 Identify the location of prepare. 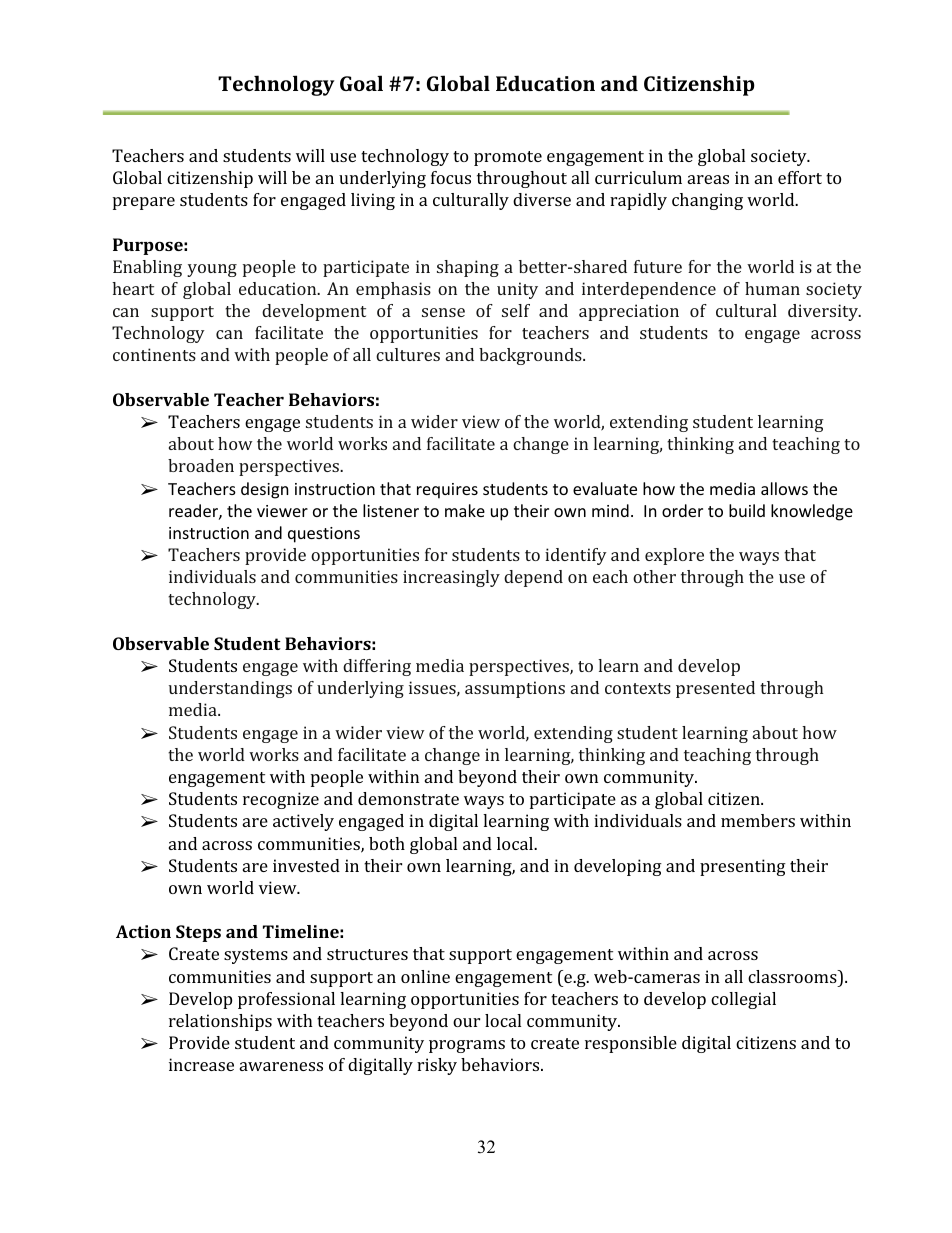
(144, 203).
